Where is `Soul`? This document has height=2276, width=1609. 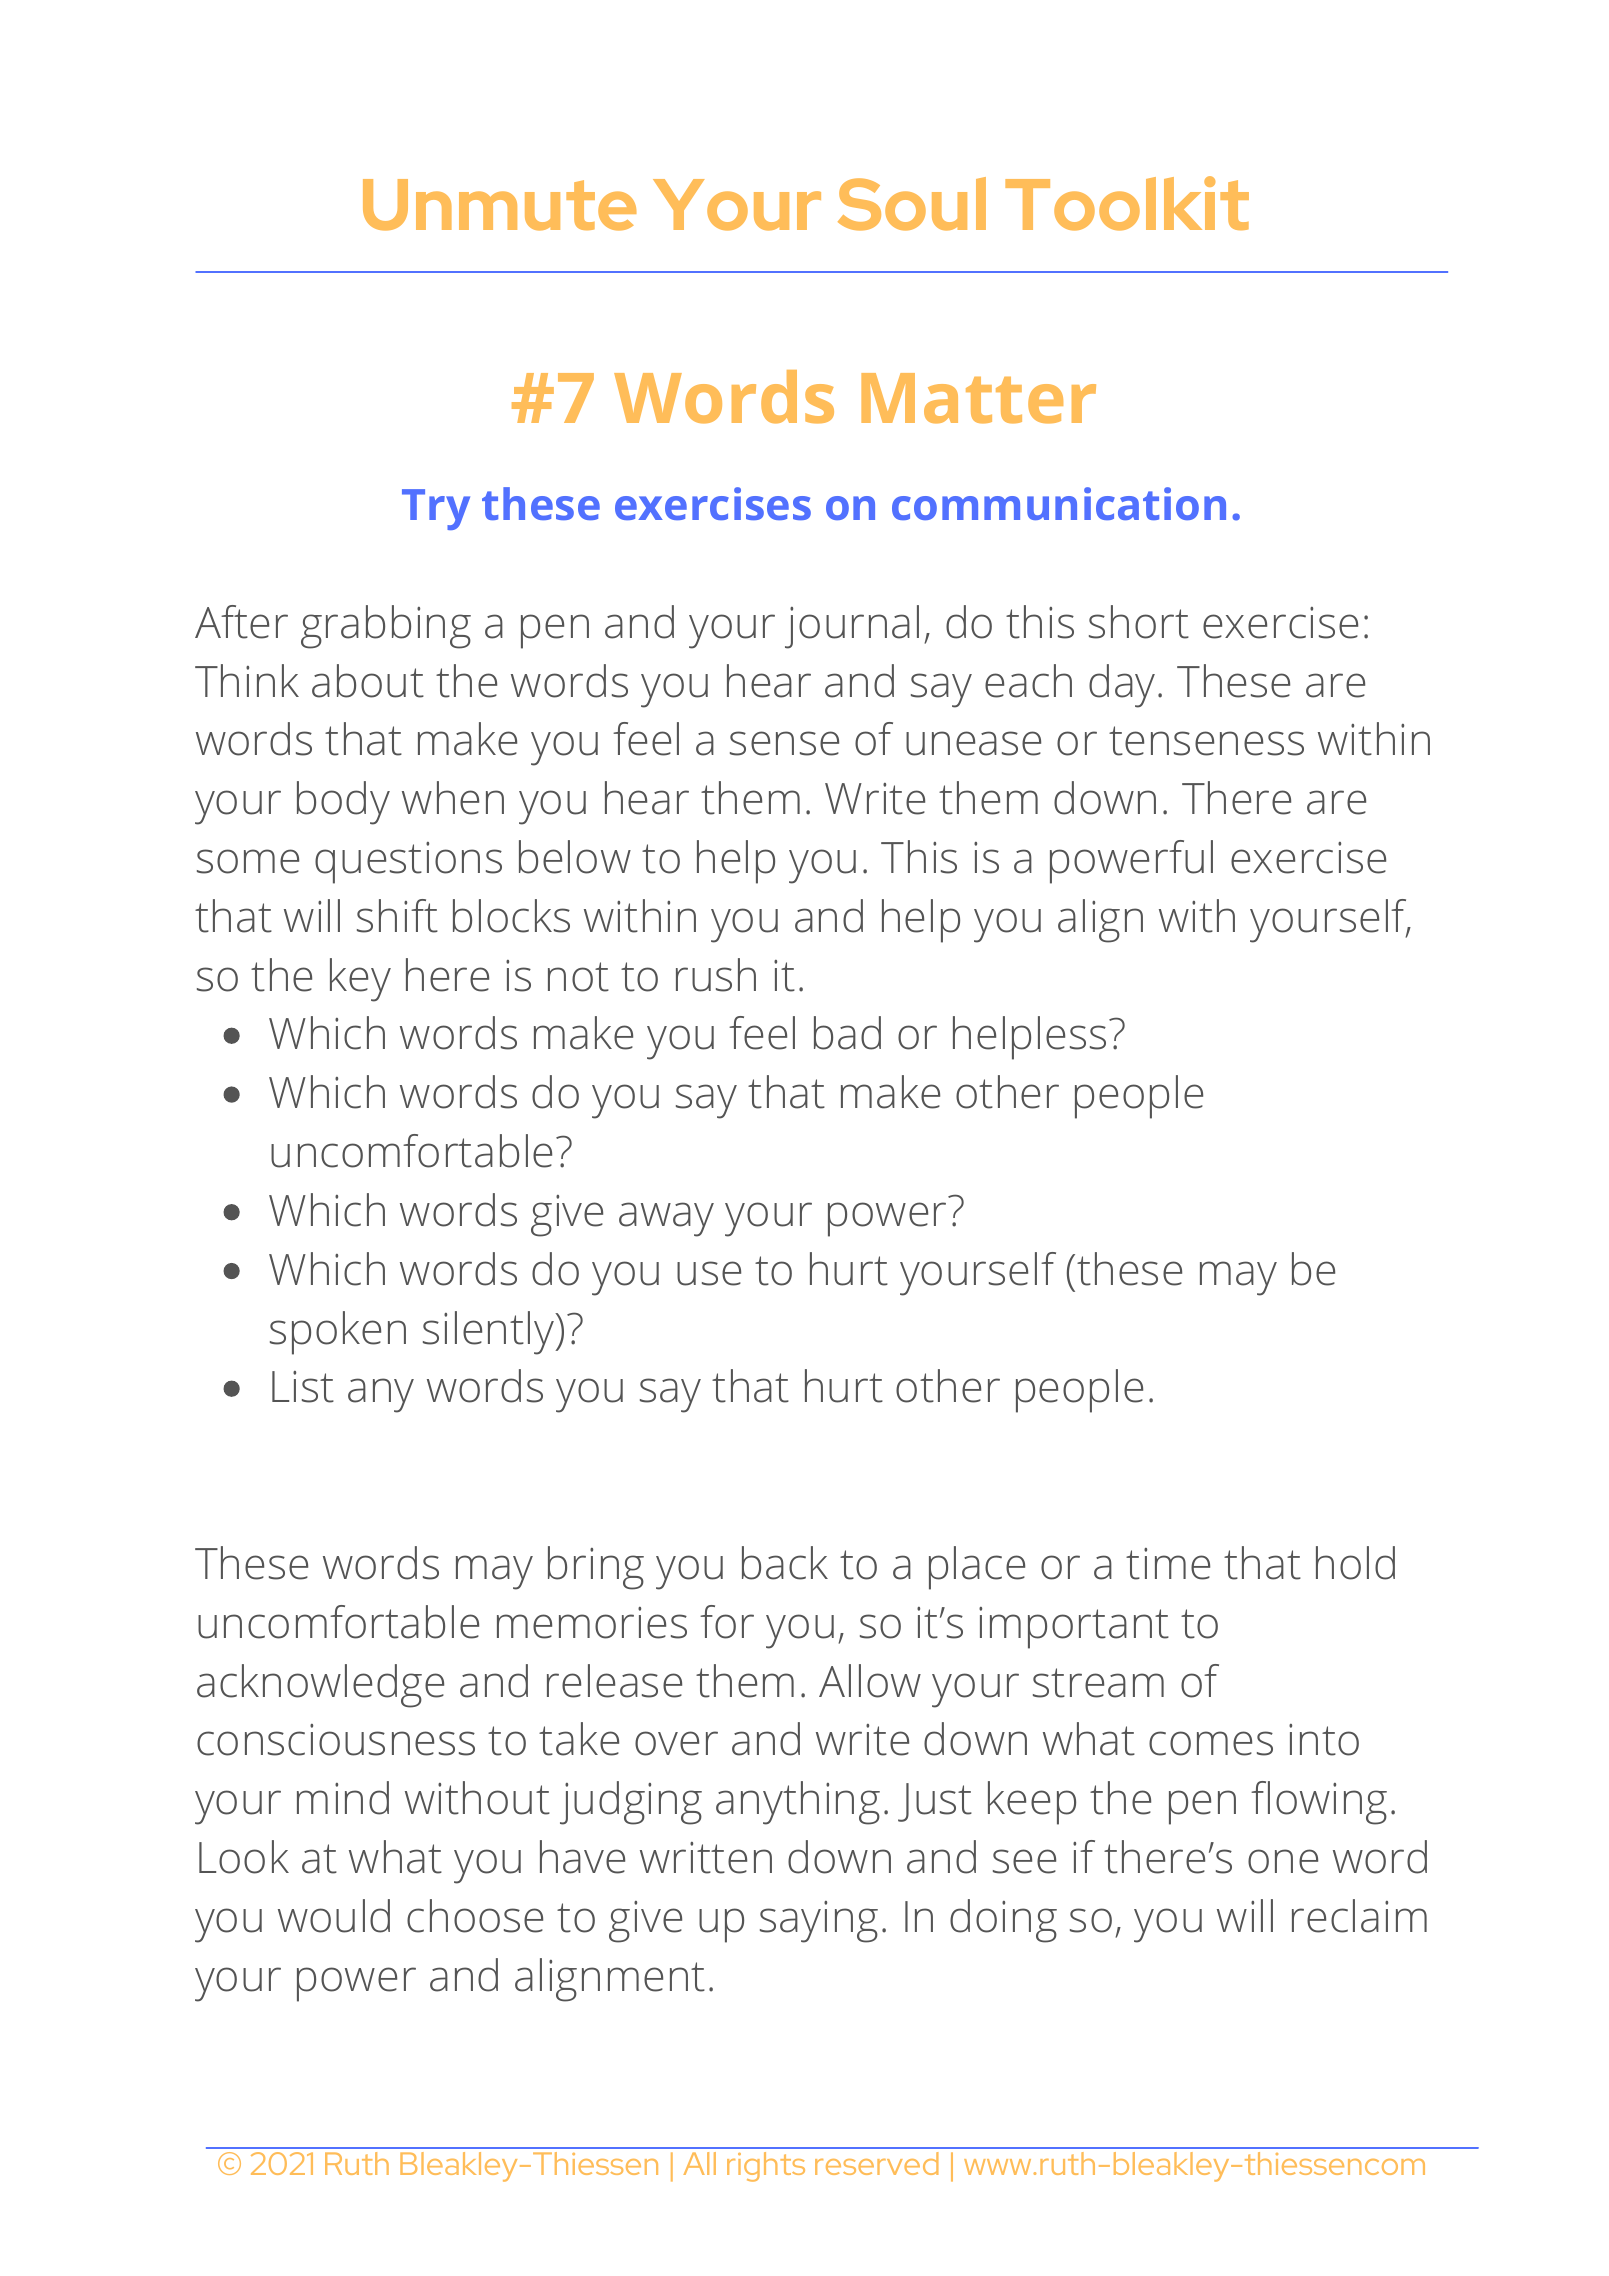
Soul is located at coordinates (912, 204).
